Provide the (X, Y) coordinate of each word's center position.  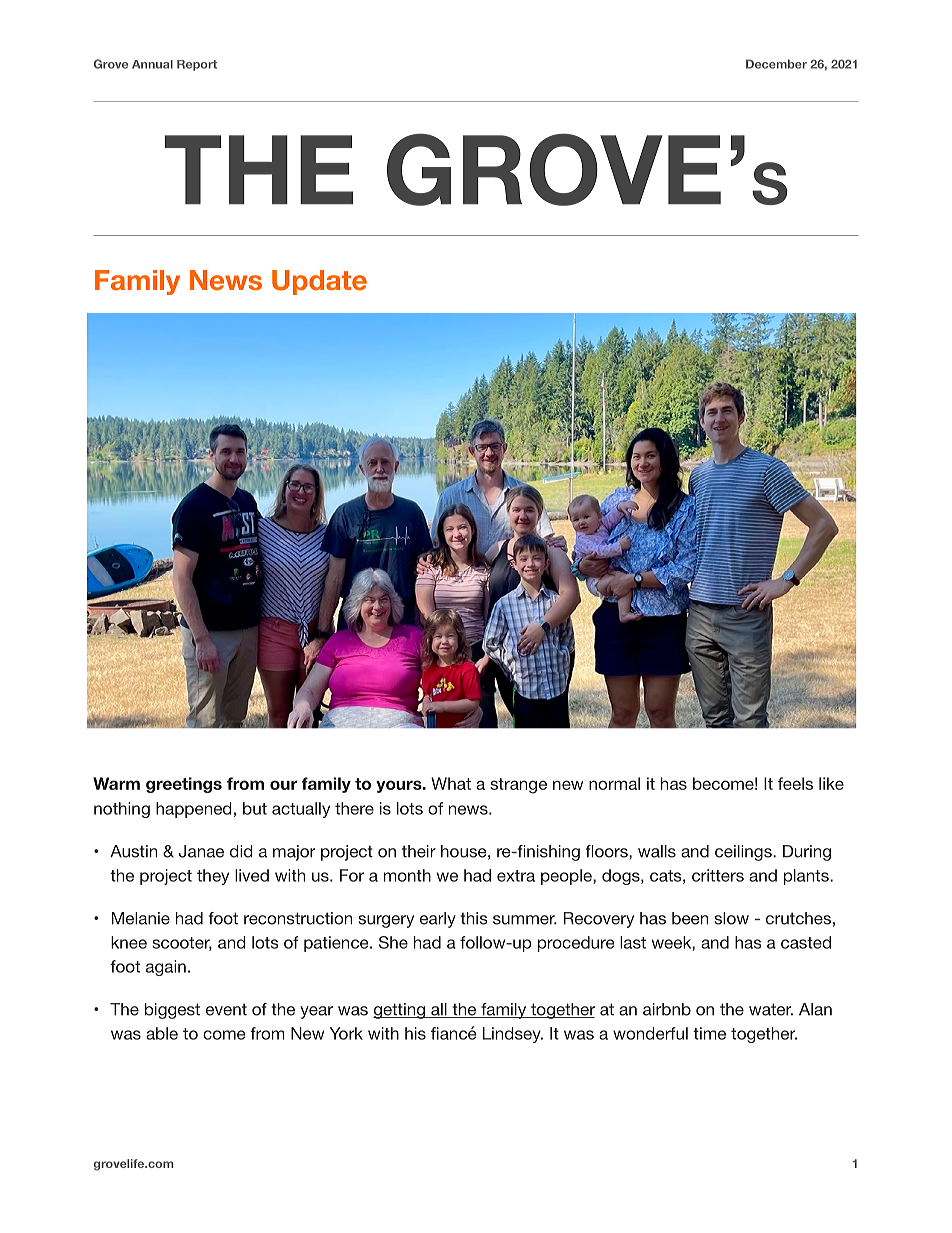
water (771, 1009)
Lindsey (513, 1035)
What (451, 783)
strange (518, 786)
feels (795, 783)
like (831, 783)
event (226, 1009)
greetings (184, 785)
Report (197, 65)
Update (319, 282)
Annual (152, 64)
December (776, 64)
